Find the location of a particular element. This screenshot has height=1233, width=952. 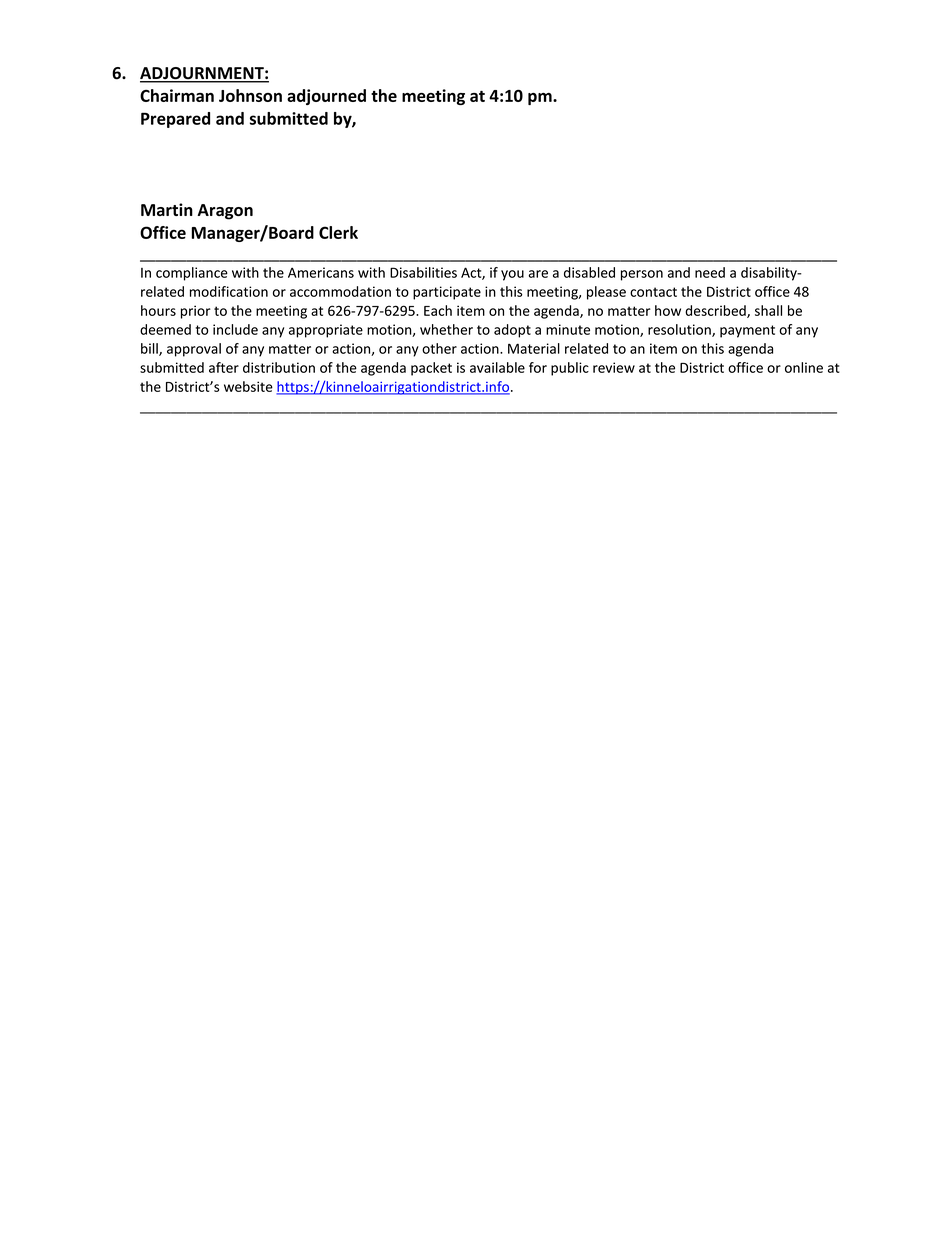

Prepared is located at coordinates (175, 120).
